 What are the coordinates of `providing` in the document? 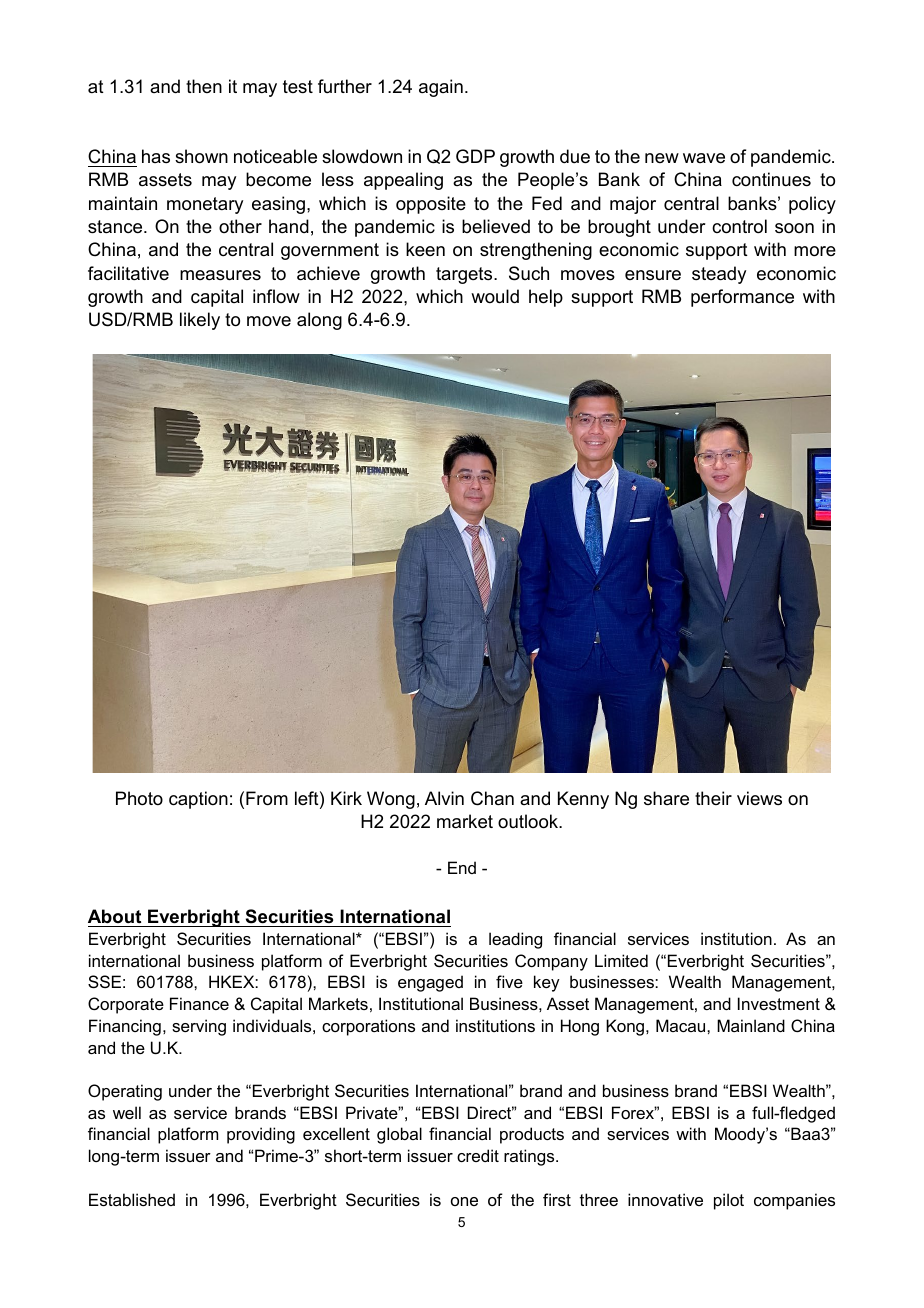 It's located at (261, 1135).
